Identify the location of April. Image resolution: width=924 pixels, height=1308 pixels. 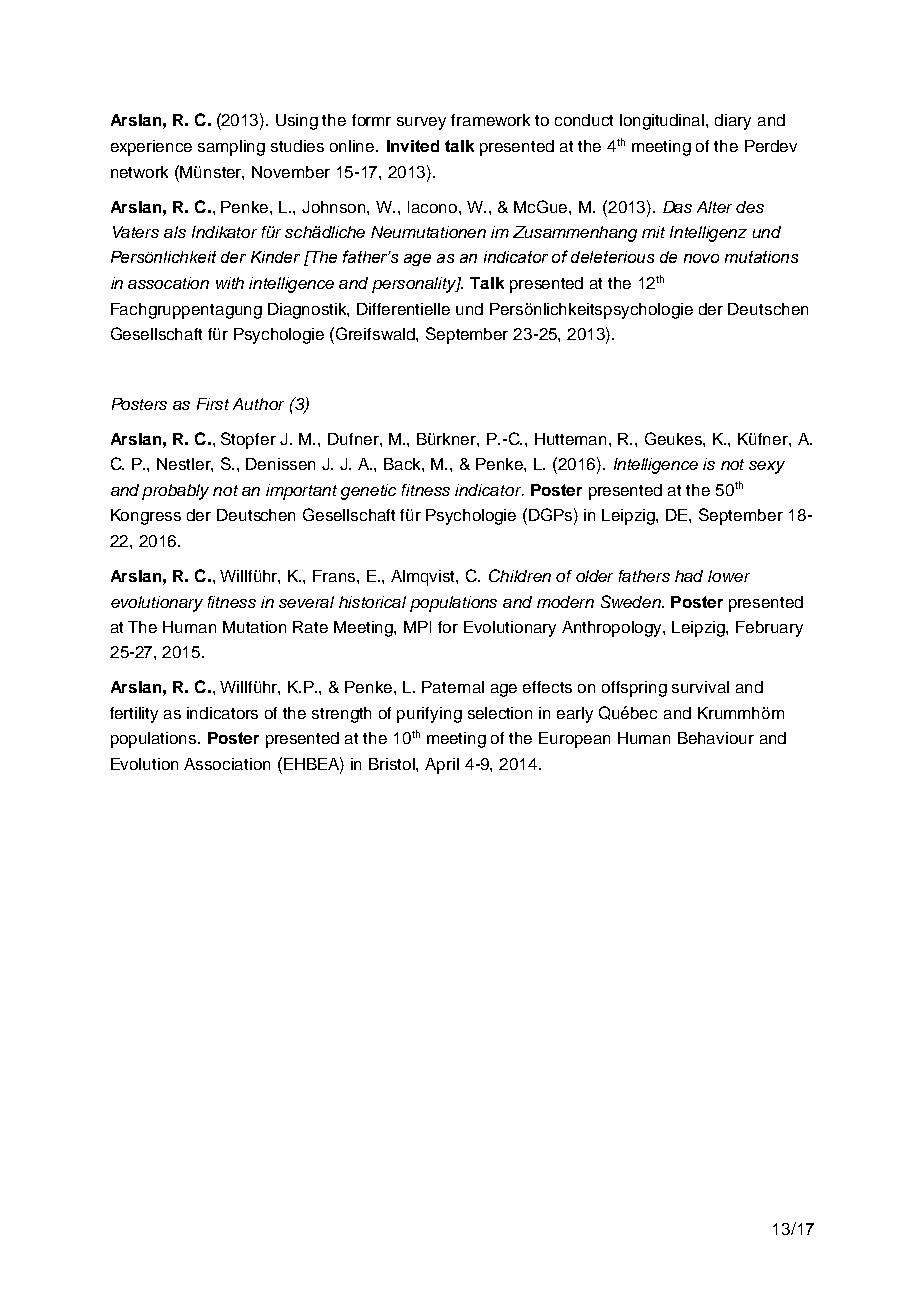
(442, 766).
